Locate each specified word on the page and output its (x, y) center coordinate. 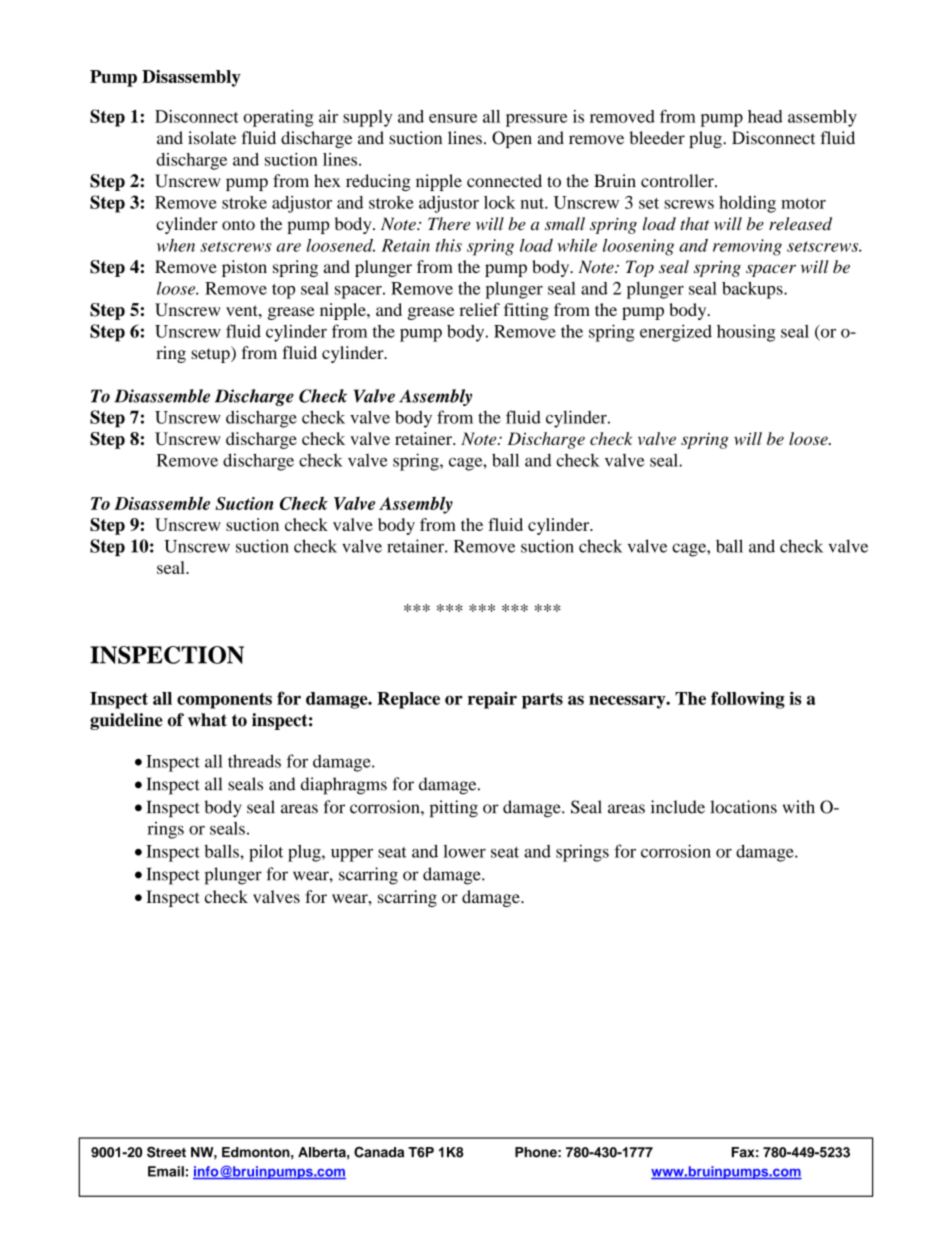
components (224, 701)
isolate (212, 138)
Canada (379, 1152)
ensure (453, 118)
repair (492, 700)
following (748, 700)
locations (743, 807)
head (765, 116)
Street (166, 1152)
